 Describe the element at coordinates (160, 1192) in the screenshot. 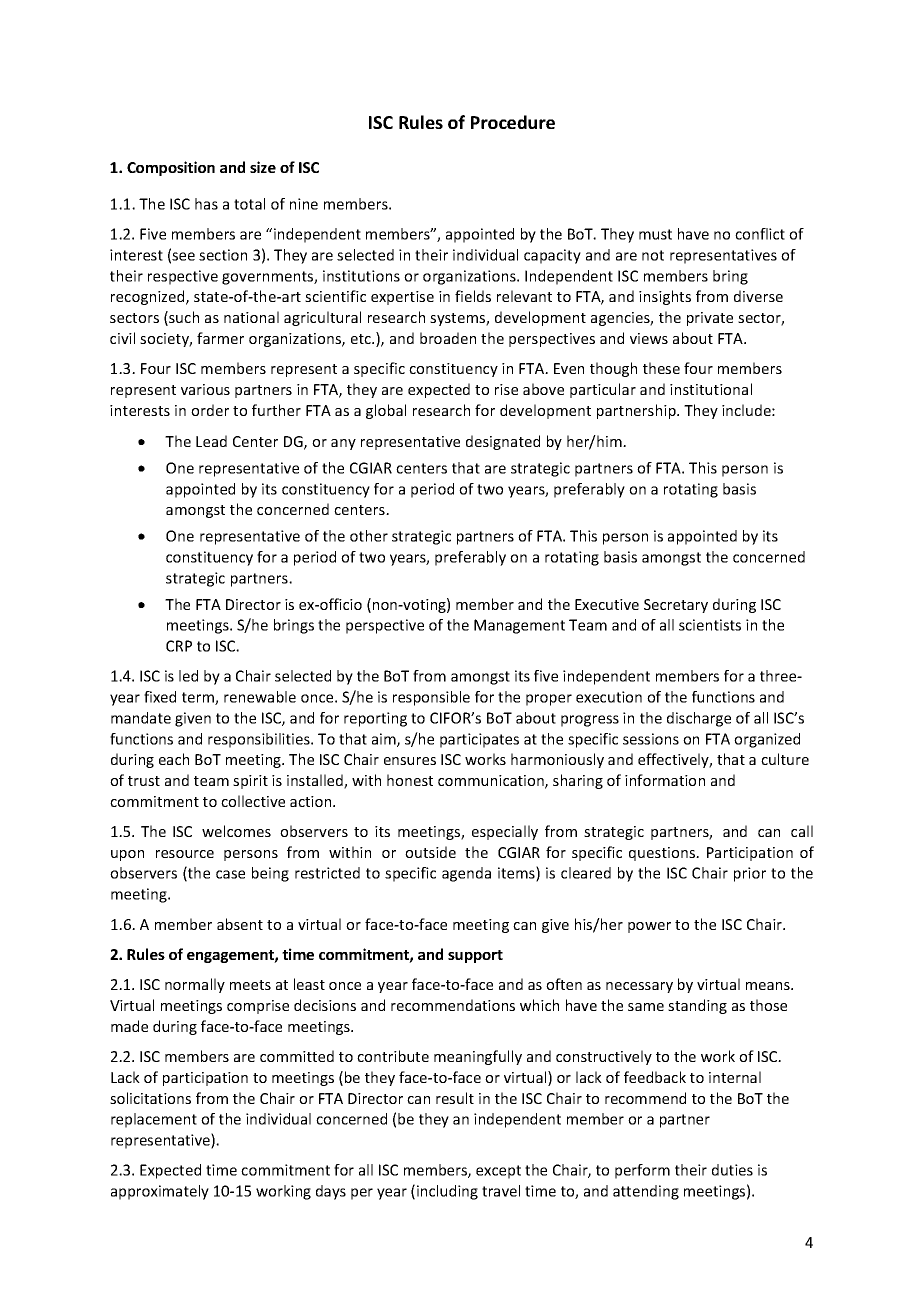

I see `approximately` at that location.
